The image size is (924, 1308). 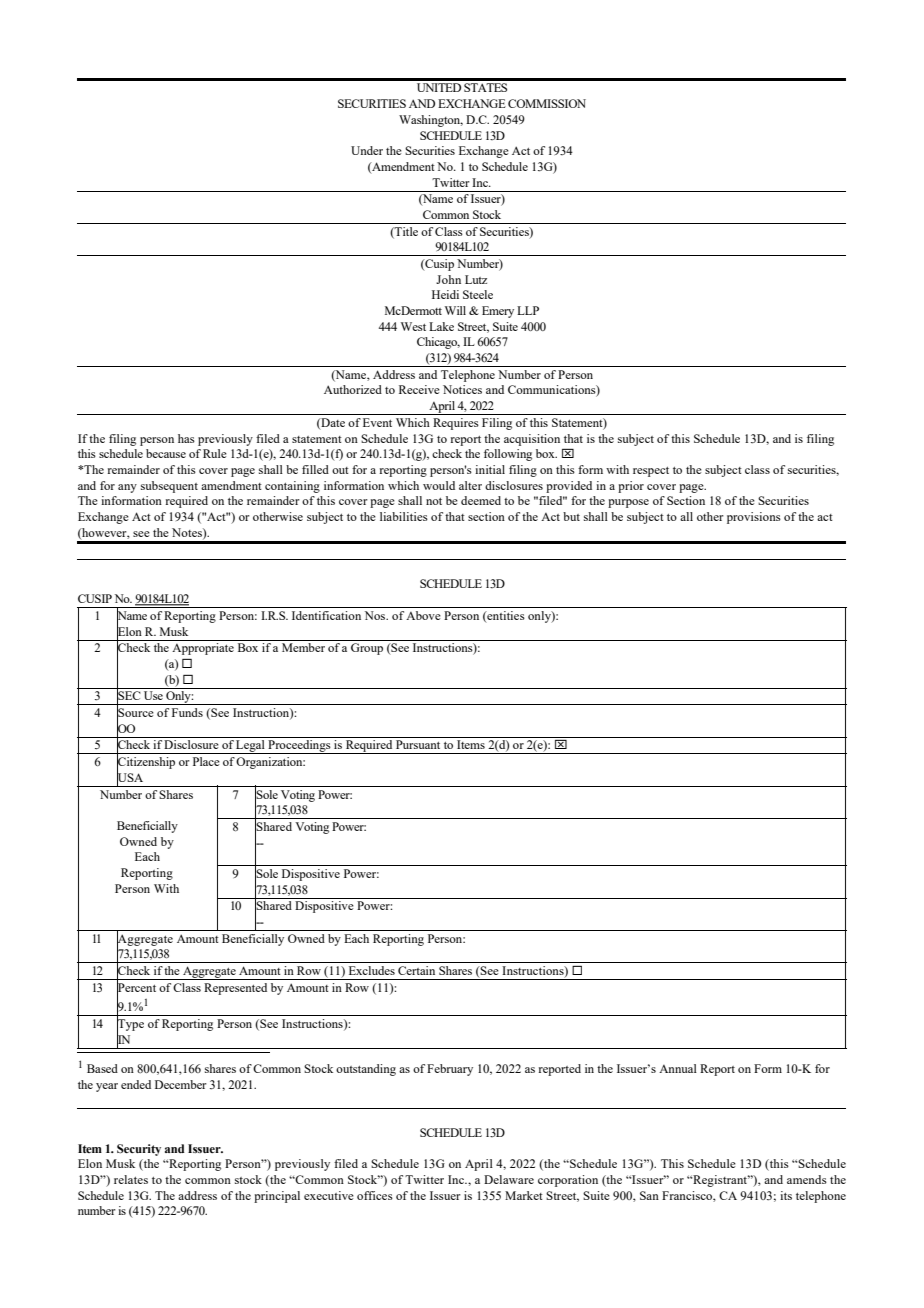 I want to click on Under, so click(x=367, y=150).
